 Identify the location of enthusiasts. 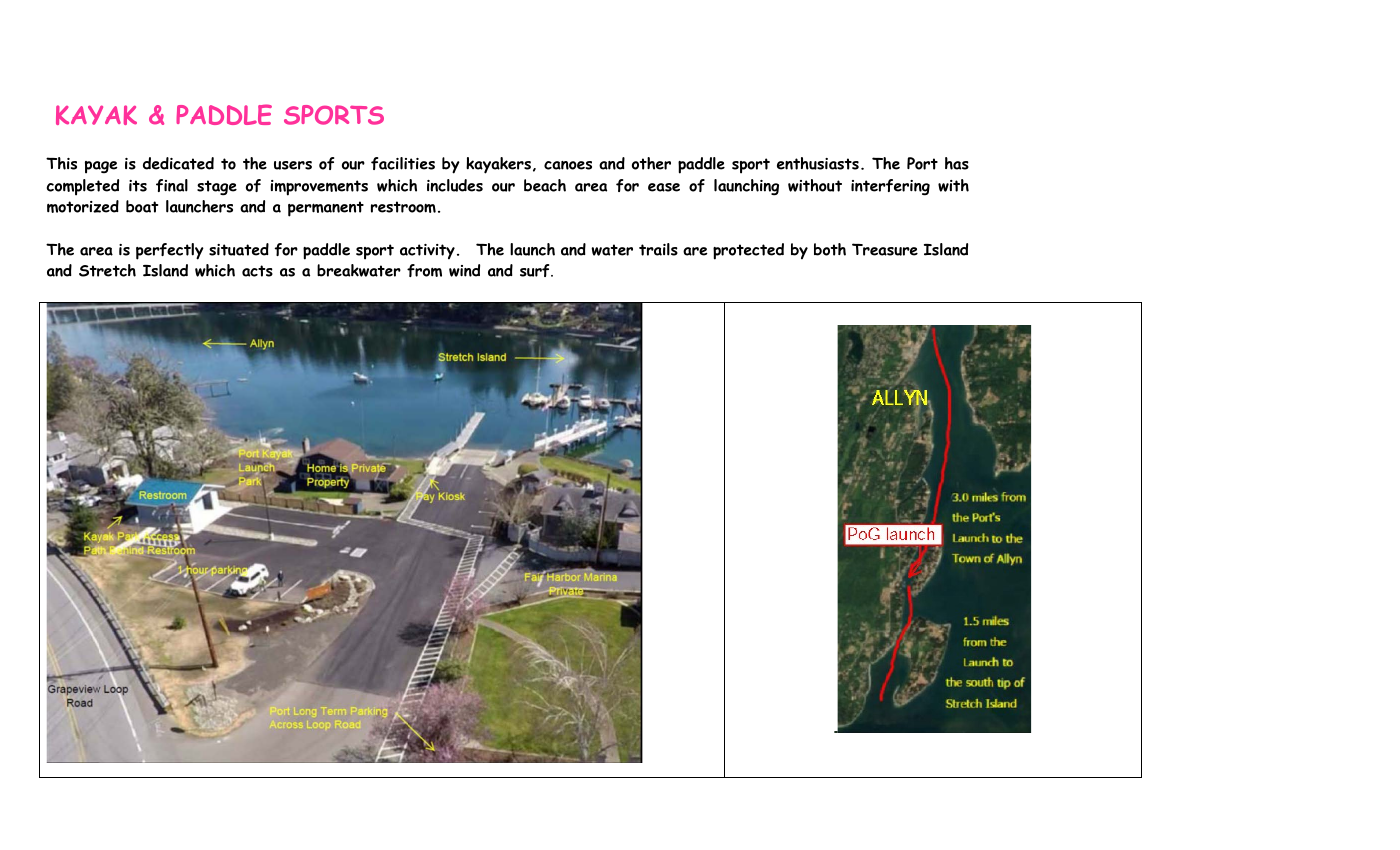
(818, 163).
